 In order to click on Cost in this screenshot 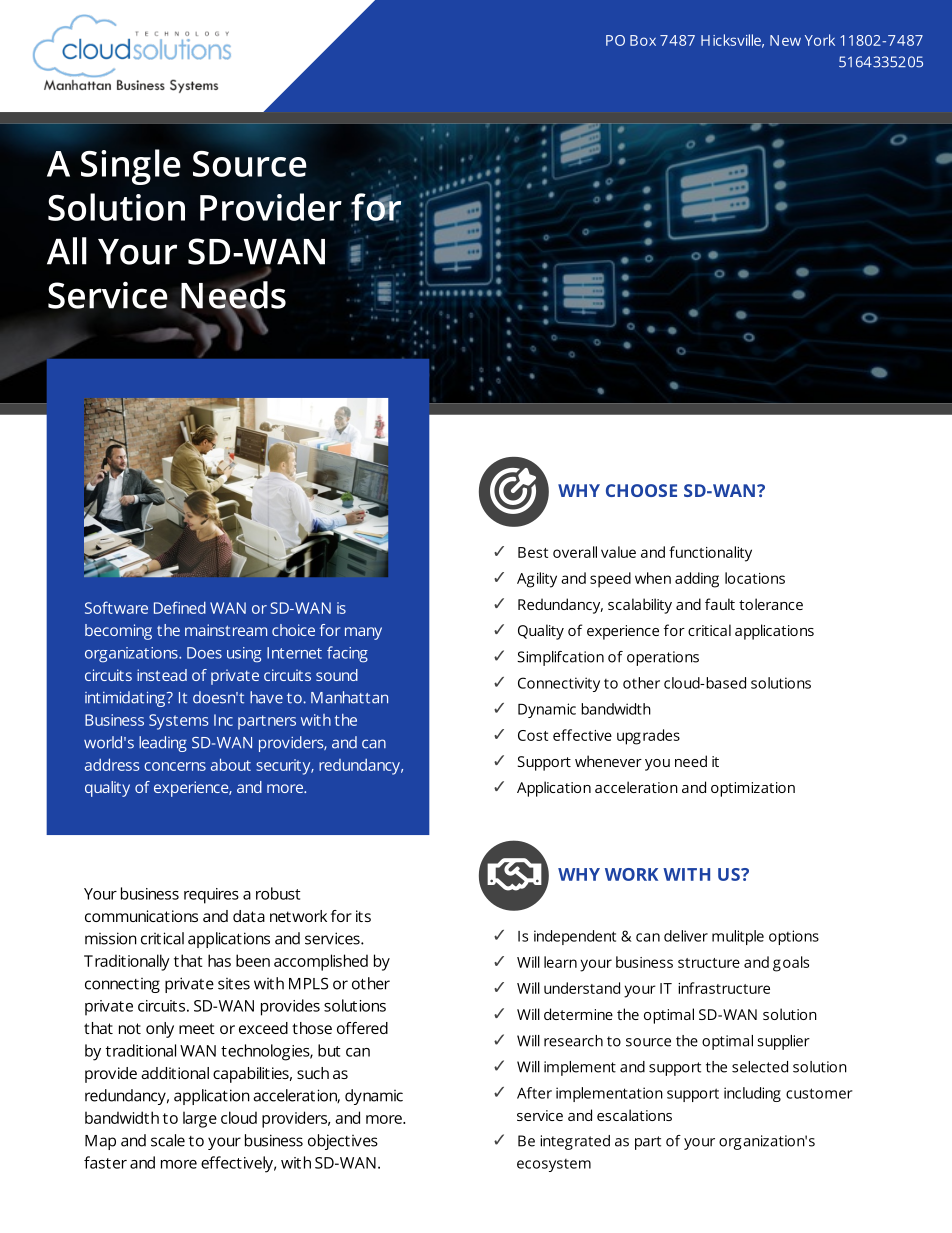, I will do `click(533, 735)`.
